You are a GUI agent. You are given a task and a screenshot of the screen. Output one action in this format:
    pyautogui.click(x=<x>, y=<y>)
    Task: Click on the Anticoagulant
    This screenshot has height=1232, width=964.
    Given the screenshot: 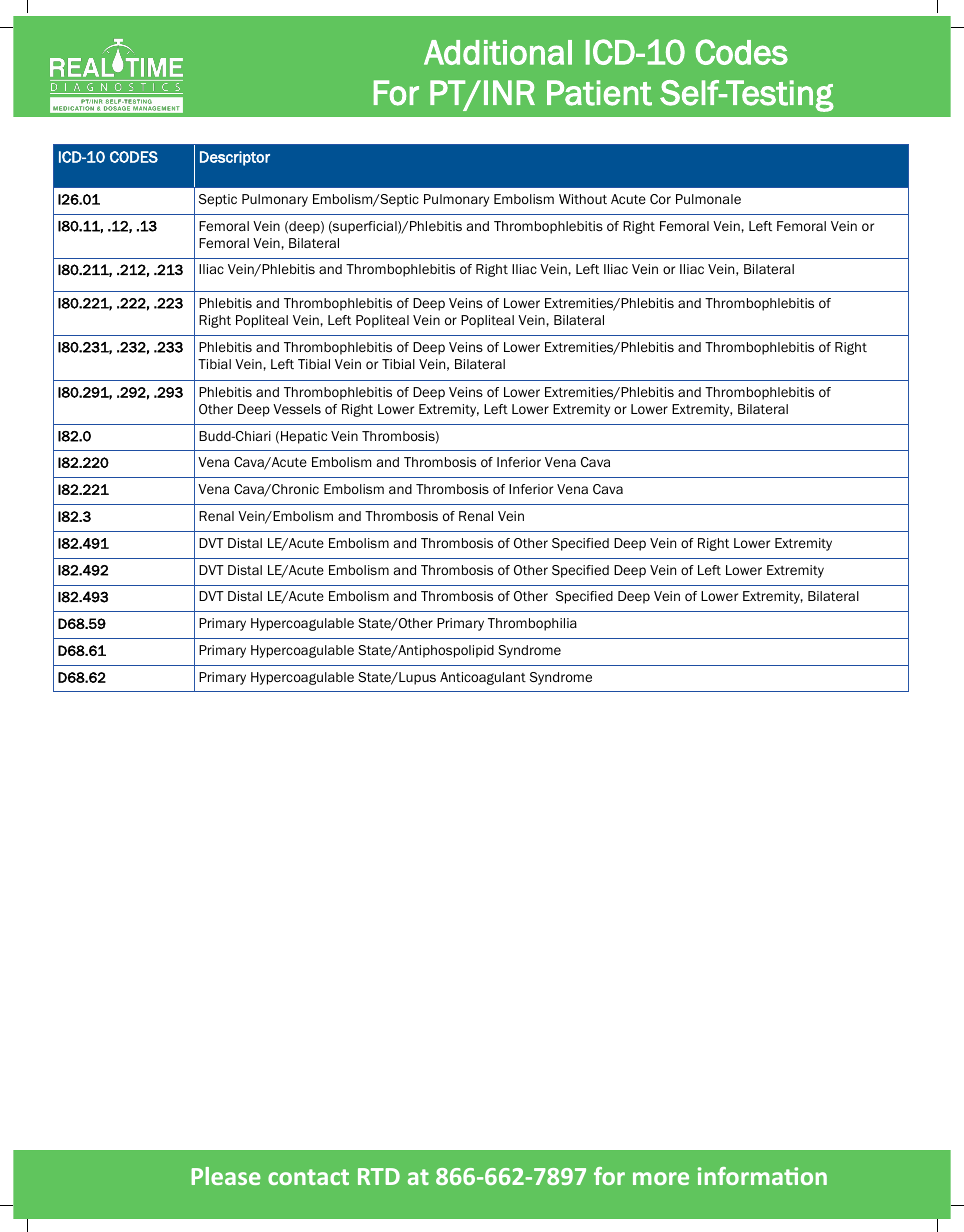 What is the action you would take?
    pyautogui.click(x=483, y=678)
